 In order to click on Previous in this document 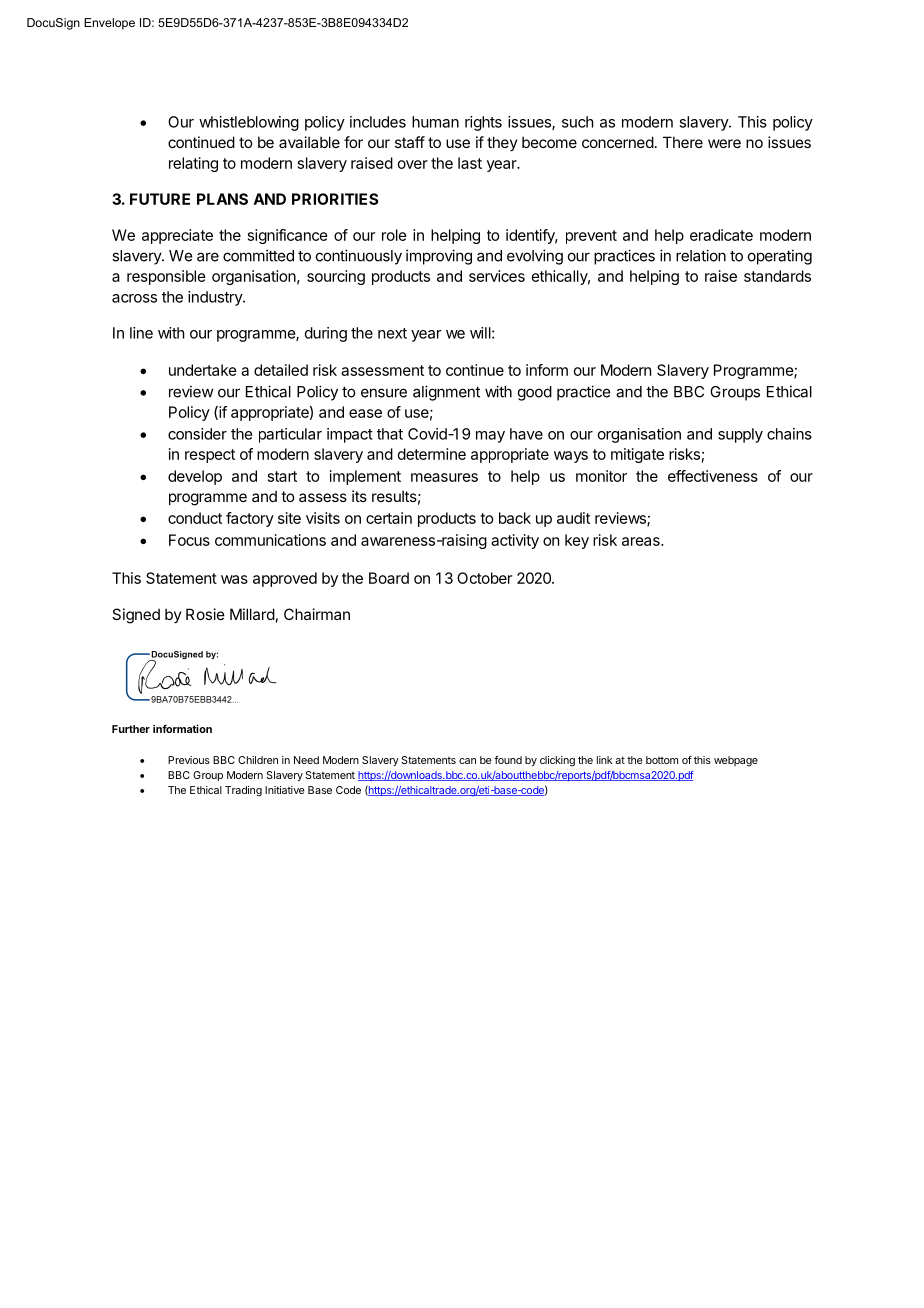, I will do `click(189, 760)`.
